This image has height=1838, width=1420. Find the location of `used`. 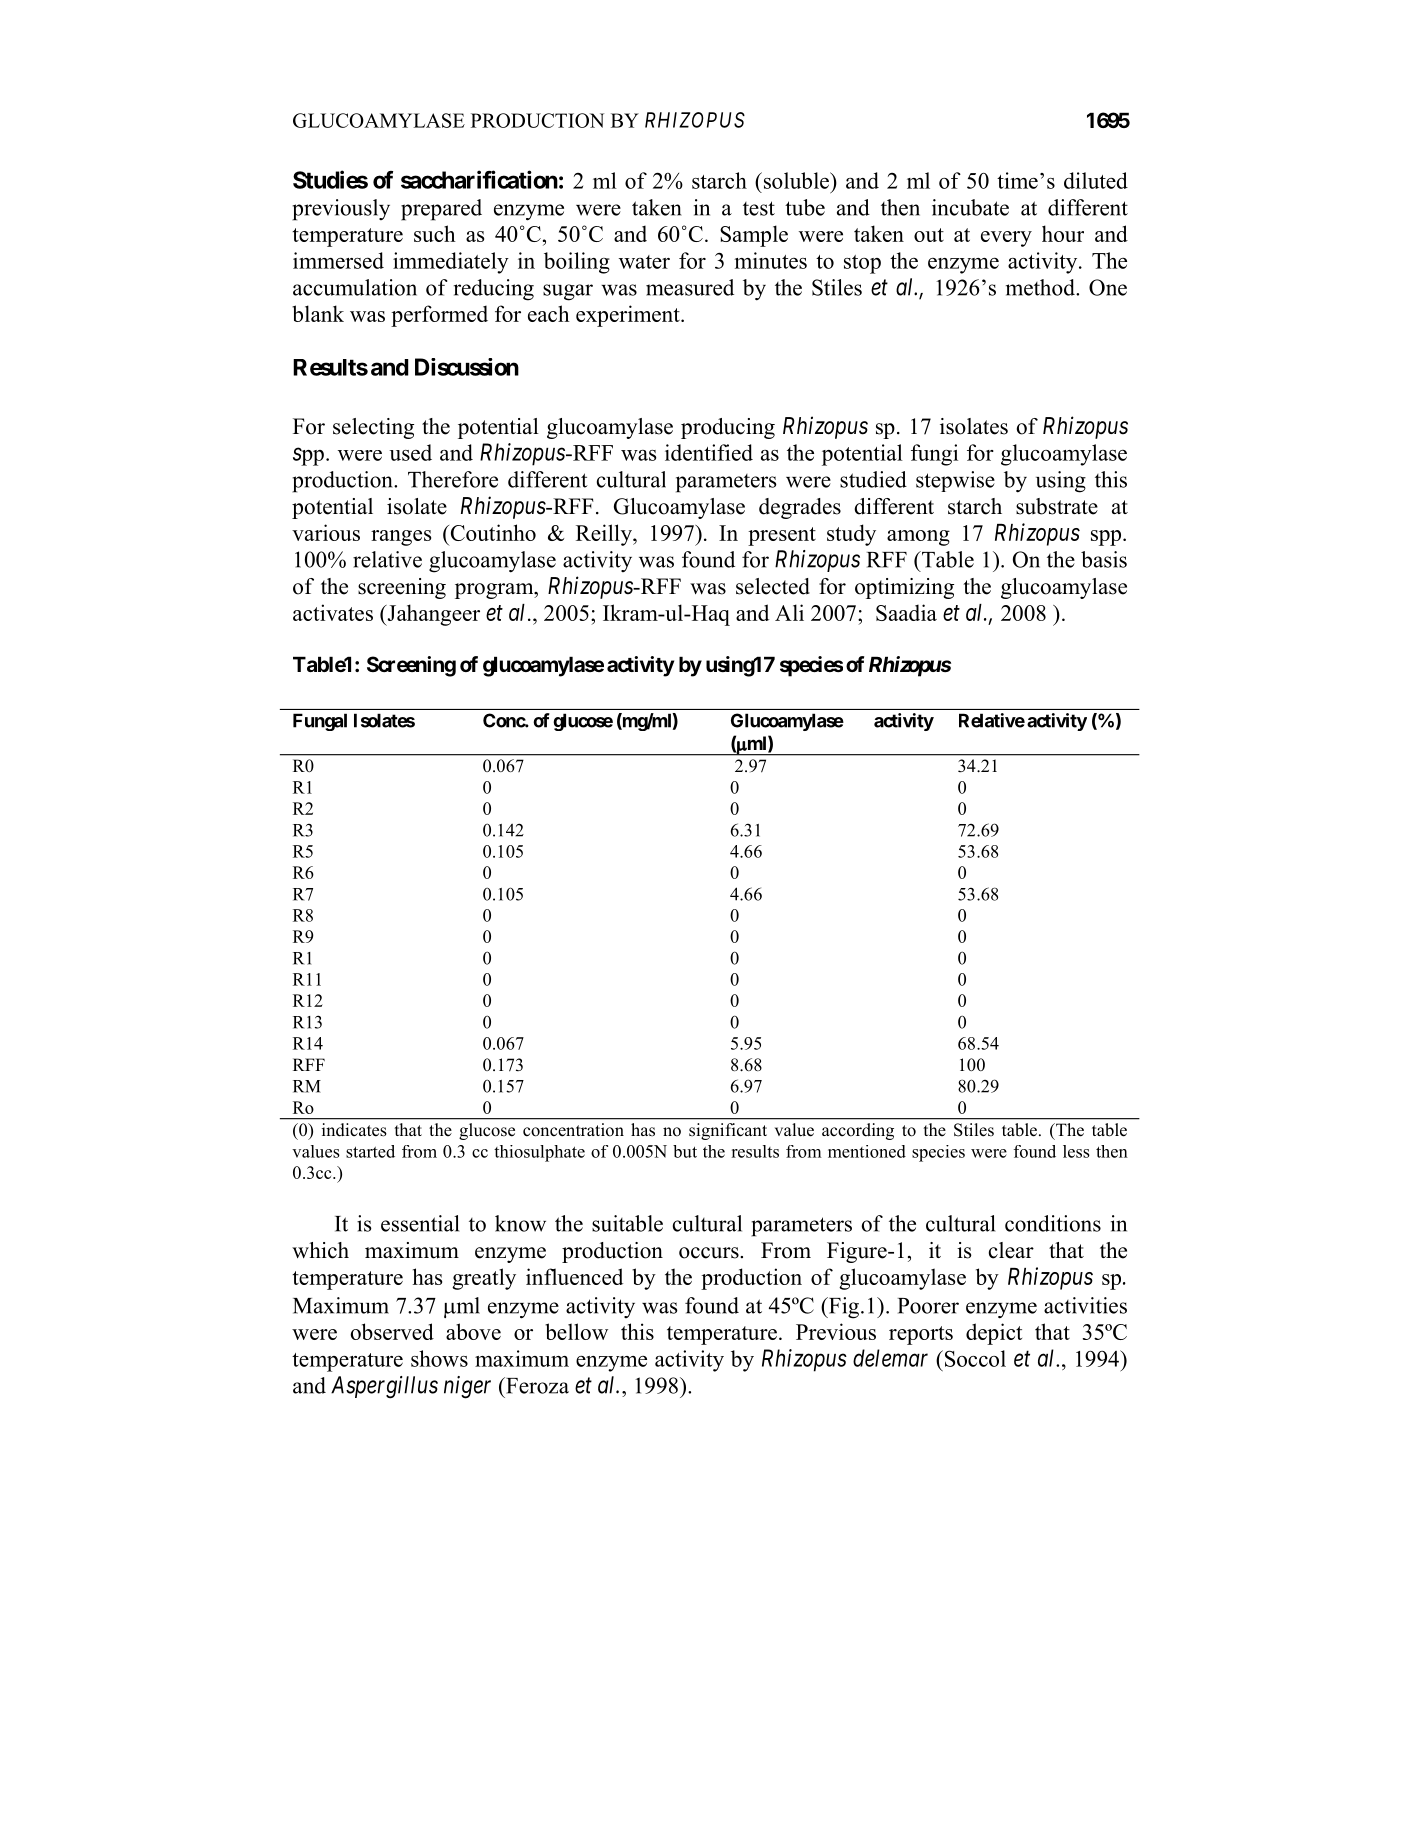

used is located at coordinates (410, 452).
